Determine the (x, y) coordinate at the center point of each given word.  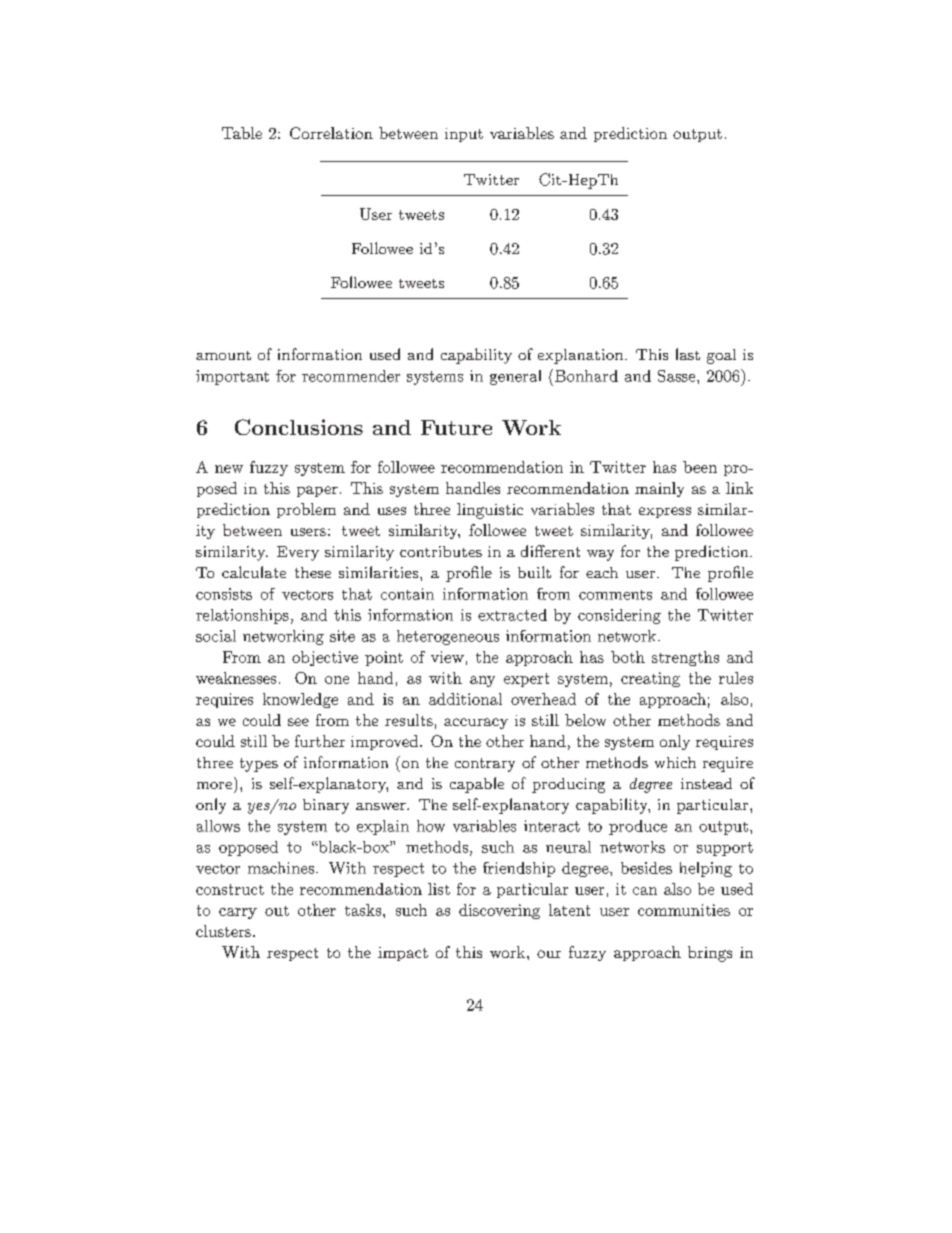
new (229, 469)
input (464, 135)
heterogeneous (448, 637)
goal (721, 356)
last (688, 354)
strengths (685, 658)
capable (477, 785)
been (700, 467)
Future (456, 427)
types (259, 765)
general (515, 377)
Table (242, 133)
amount (223, 355)
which (675, 762)
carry (238, 913)
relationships (242, 616)
